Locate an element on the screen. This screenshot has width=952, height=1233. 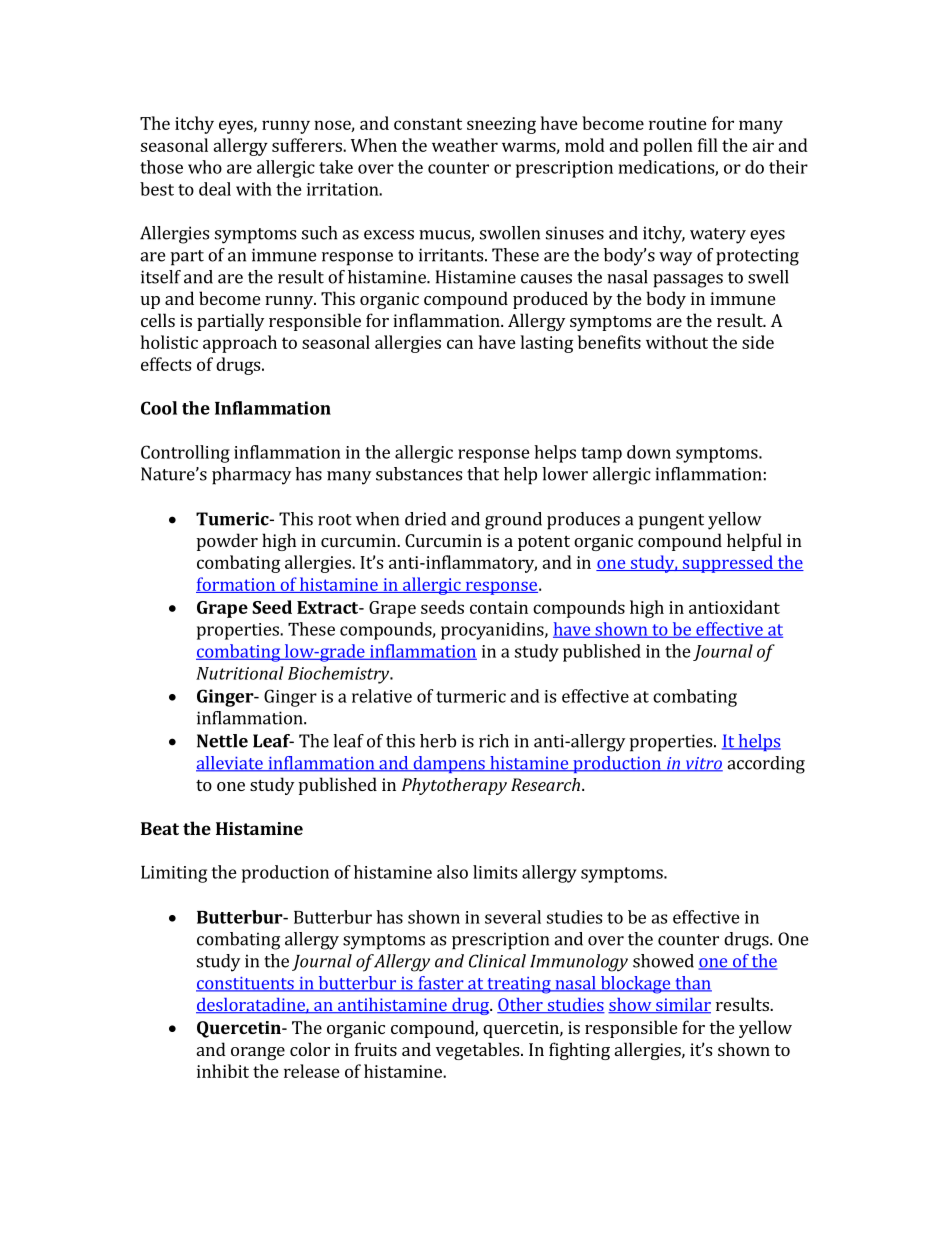
who is located at coordinates (205, 167).
